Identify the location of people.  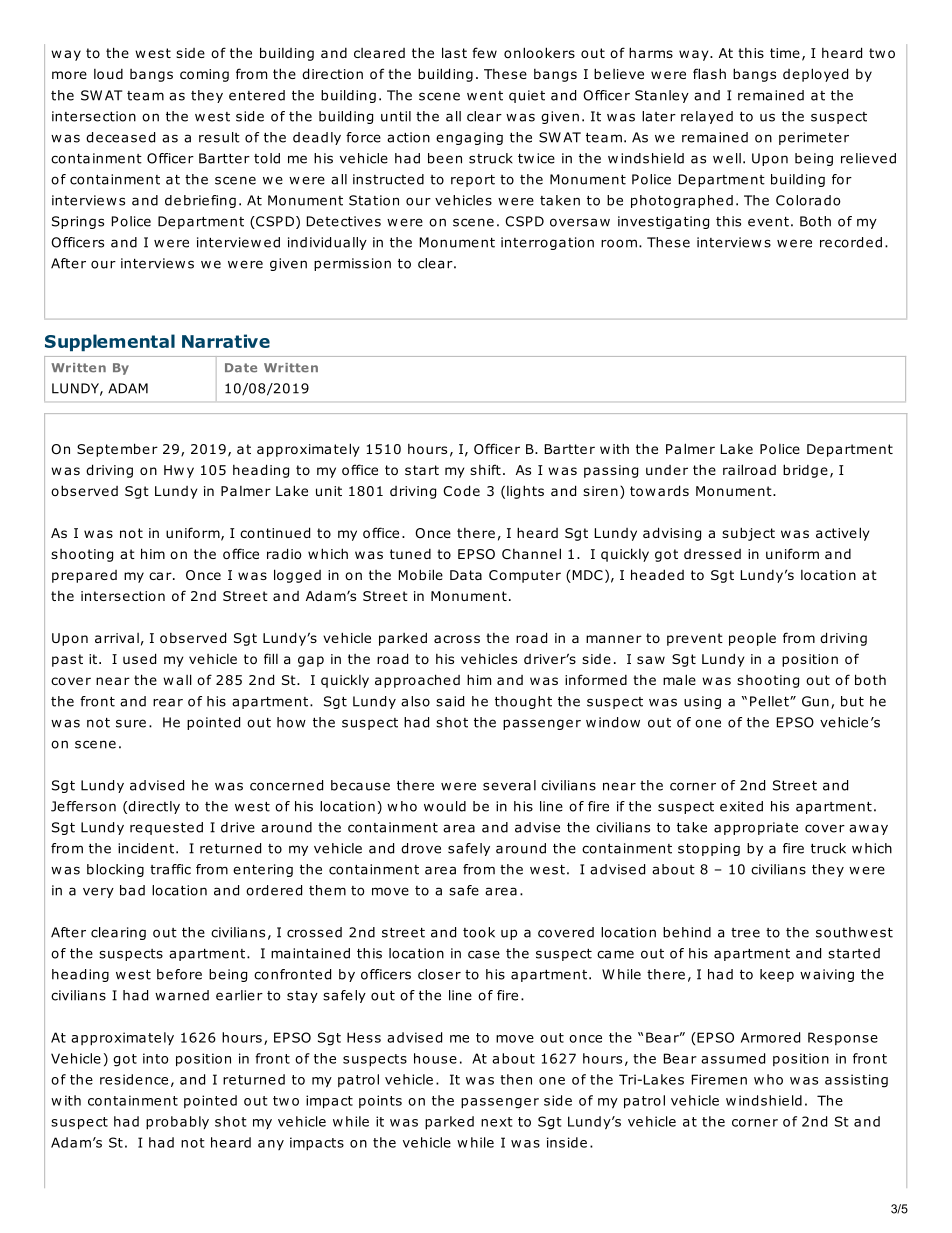
(752, 639).
